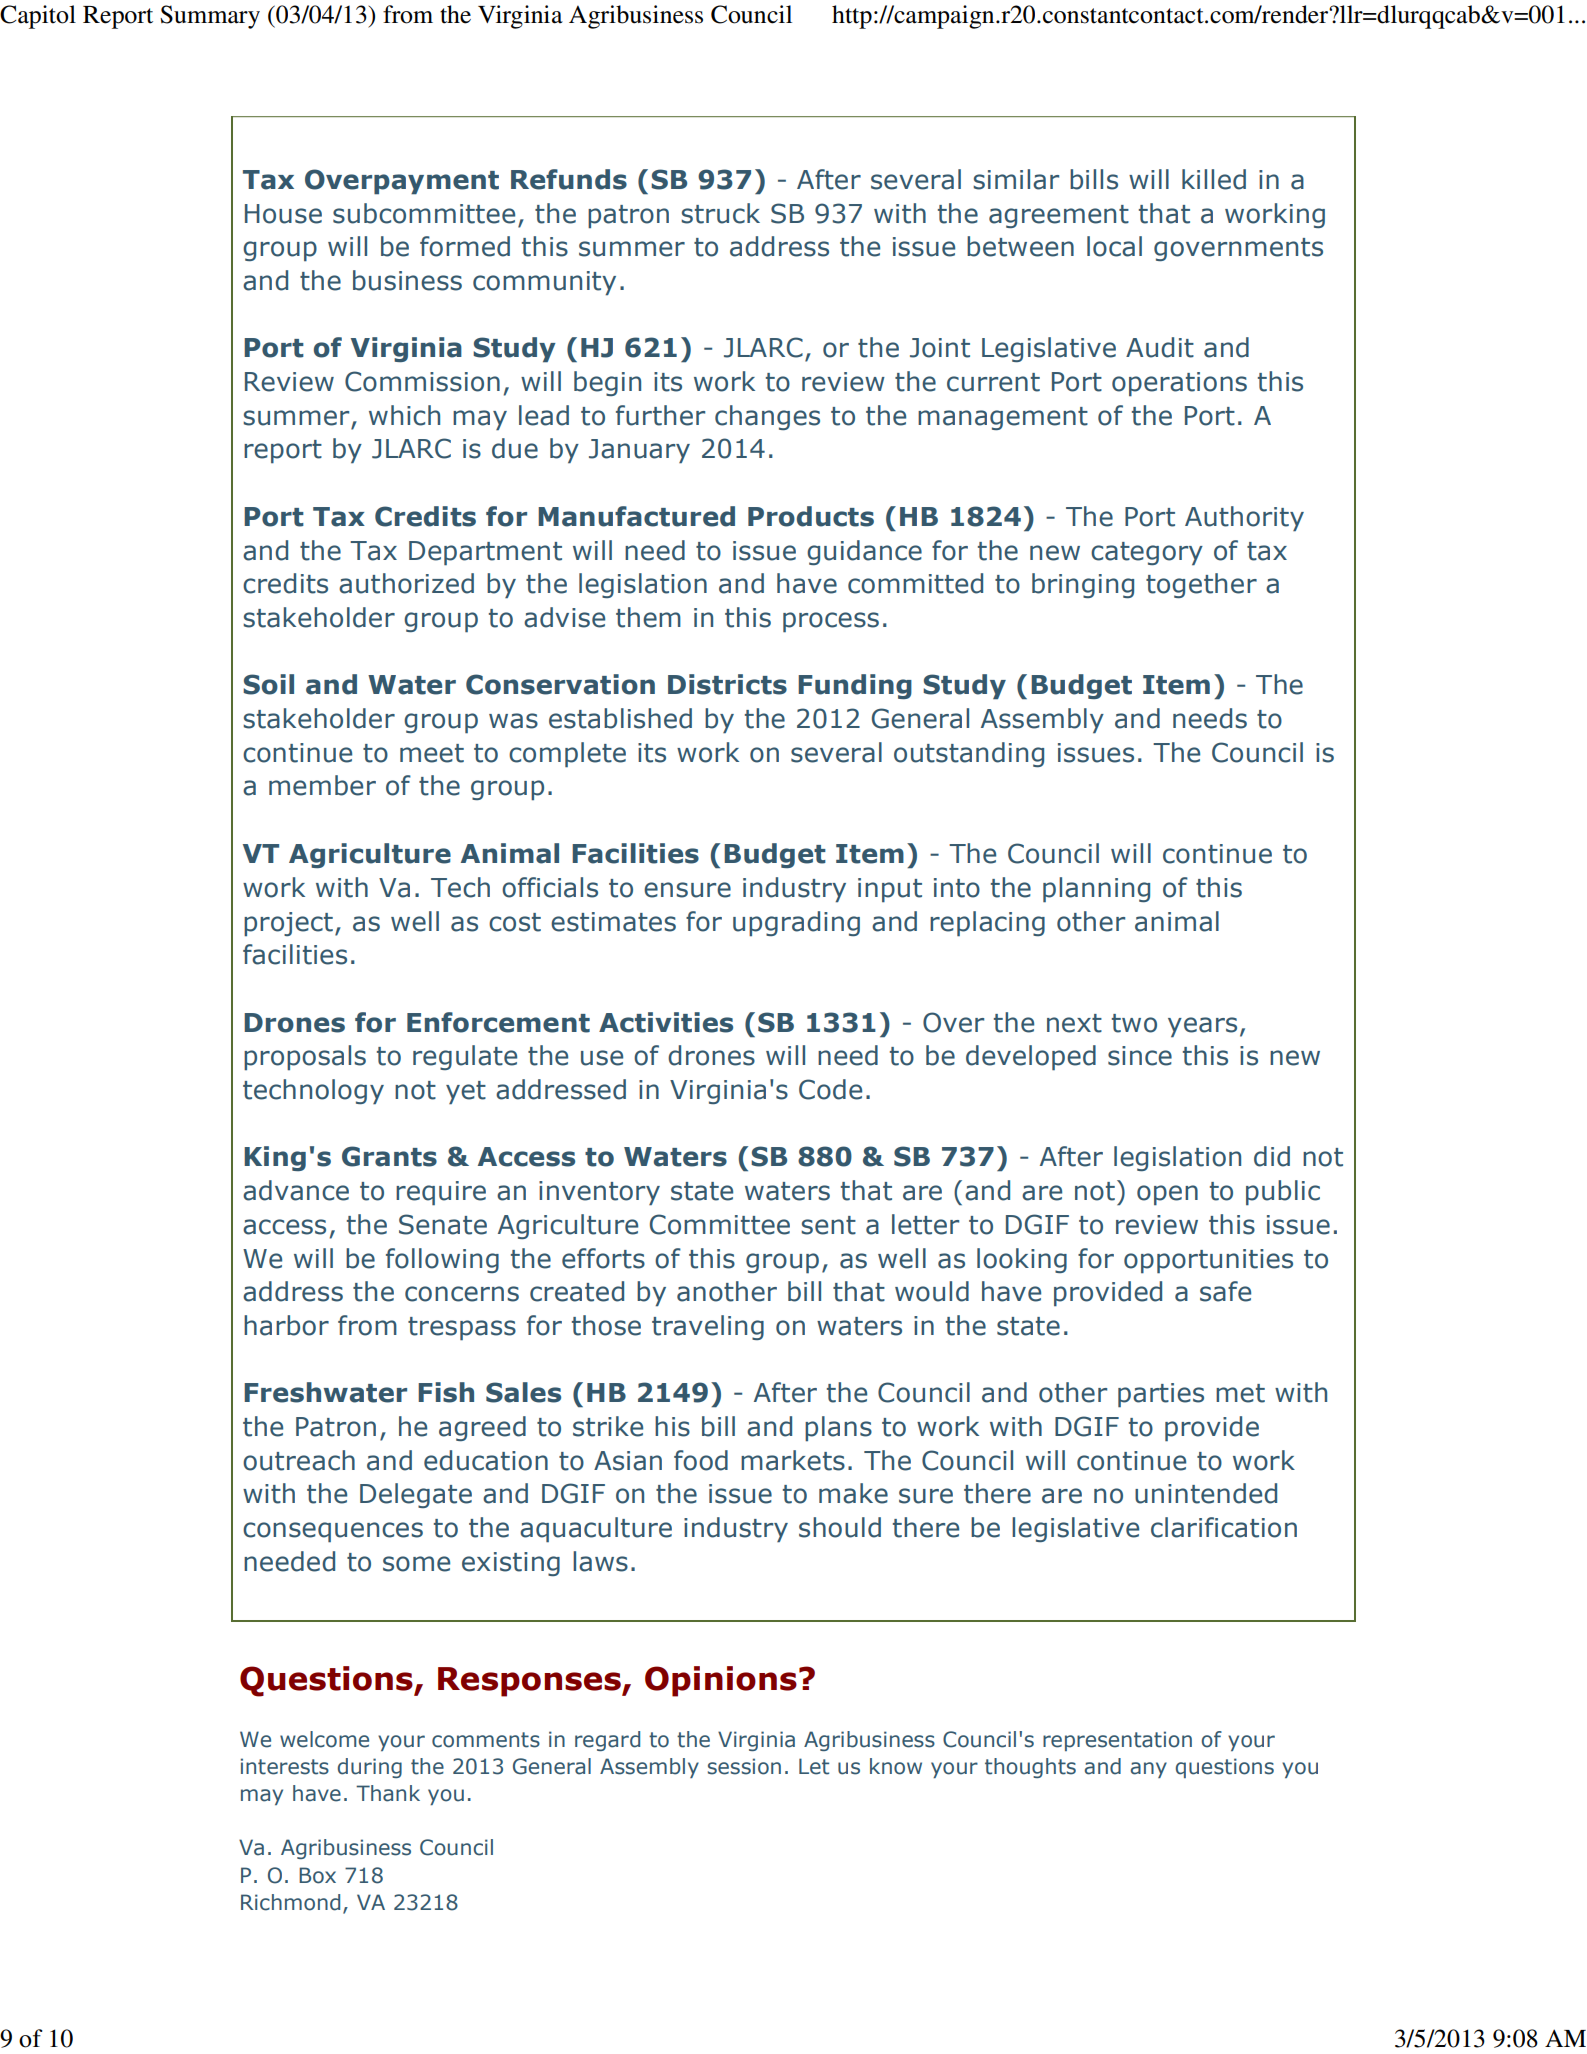  What do you see at coordinates (288, 924) in the screenshot?
I see `project` at bounding box center [288, 924].
